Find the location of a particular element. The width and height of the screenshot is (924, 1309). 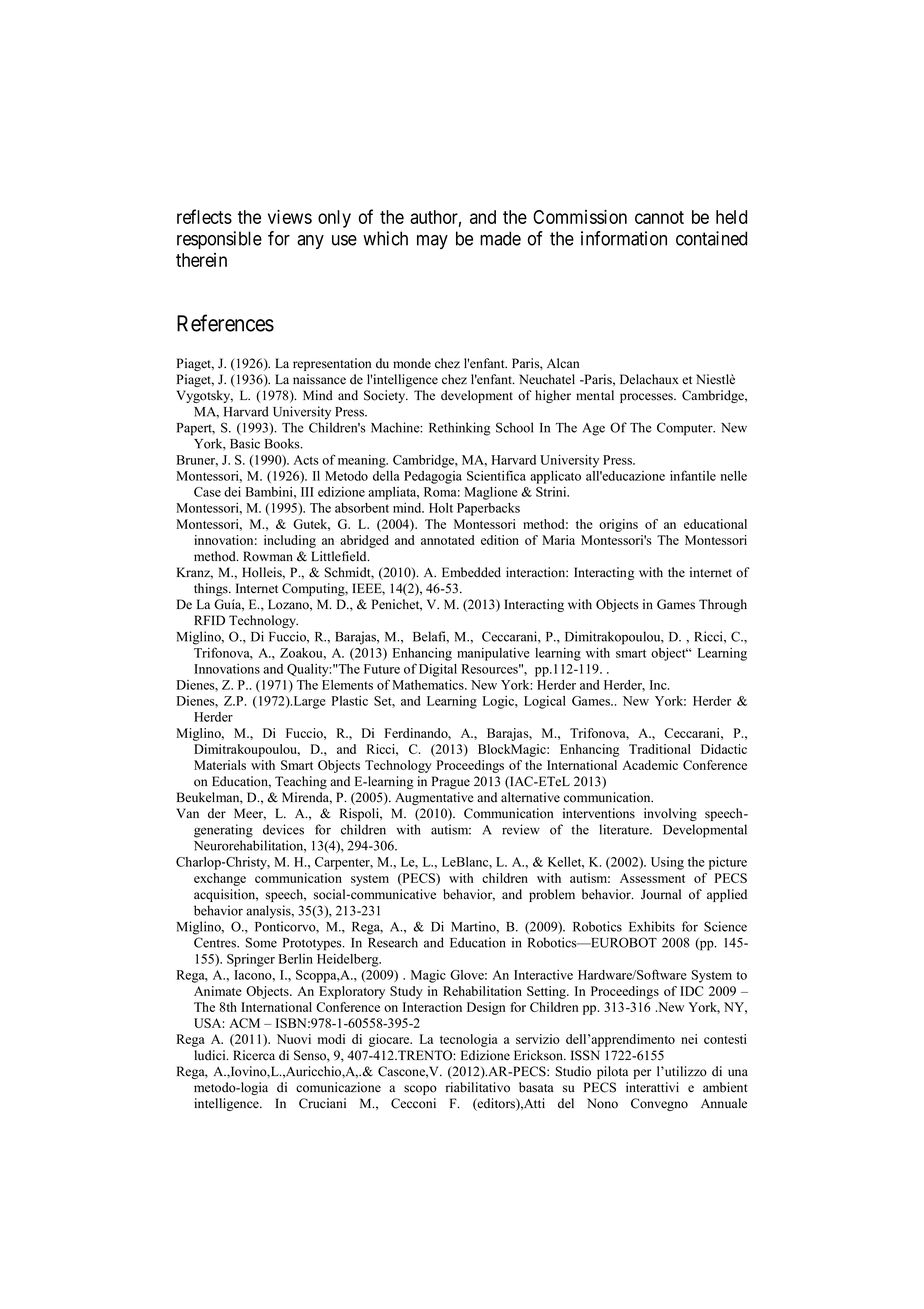

RFID is located at coordinates (209, 620).
